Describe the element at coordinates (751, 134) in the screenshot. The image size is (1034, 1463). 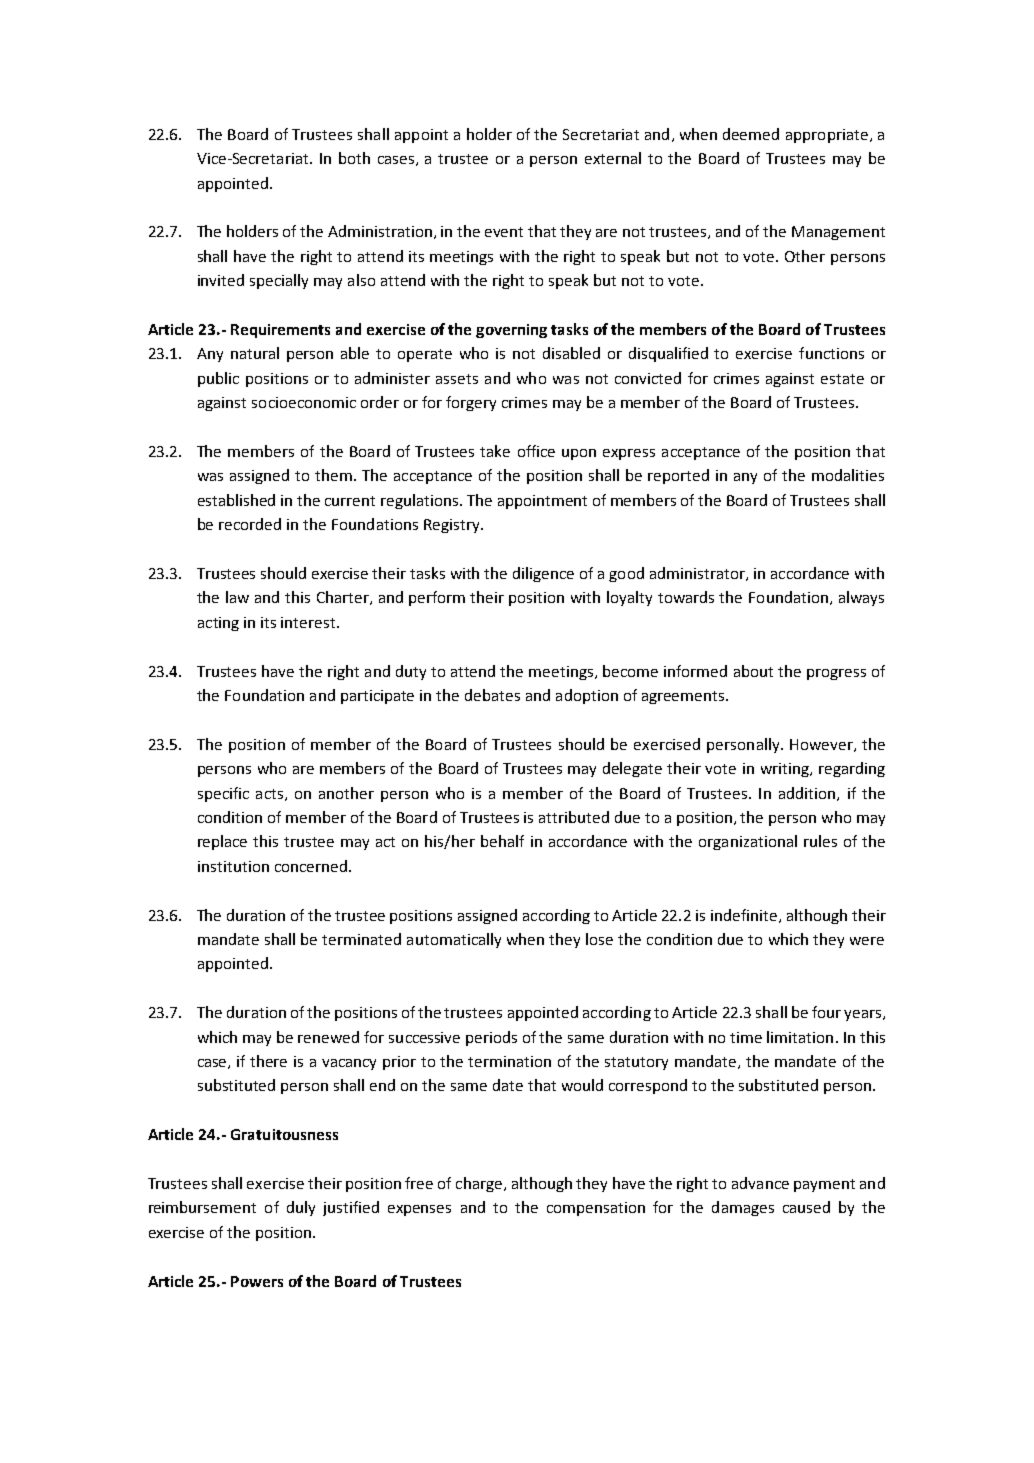
I see `deemed` at that location.
